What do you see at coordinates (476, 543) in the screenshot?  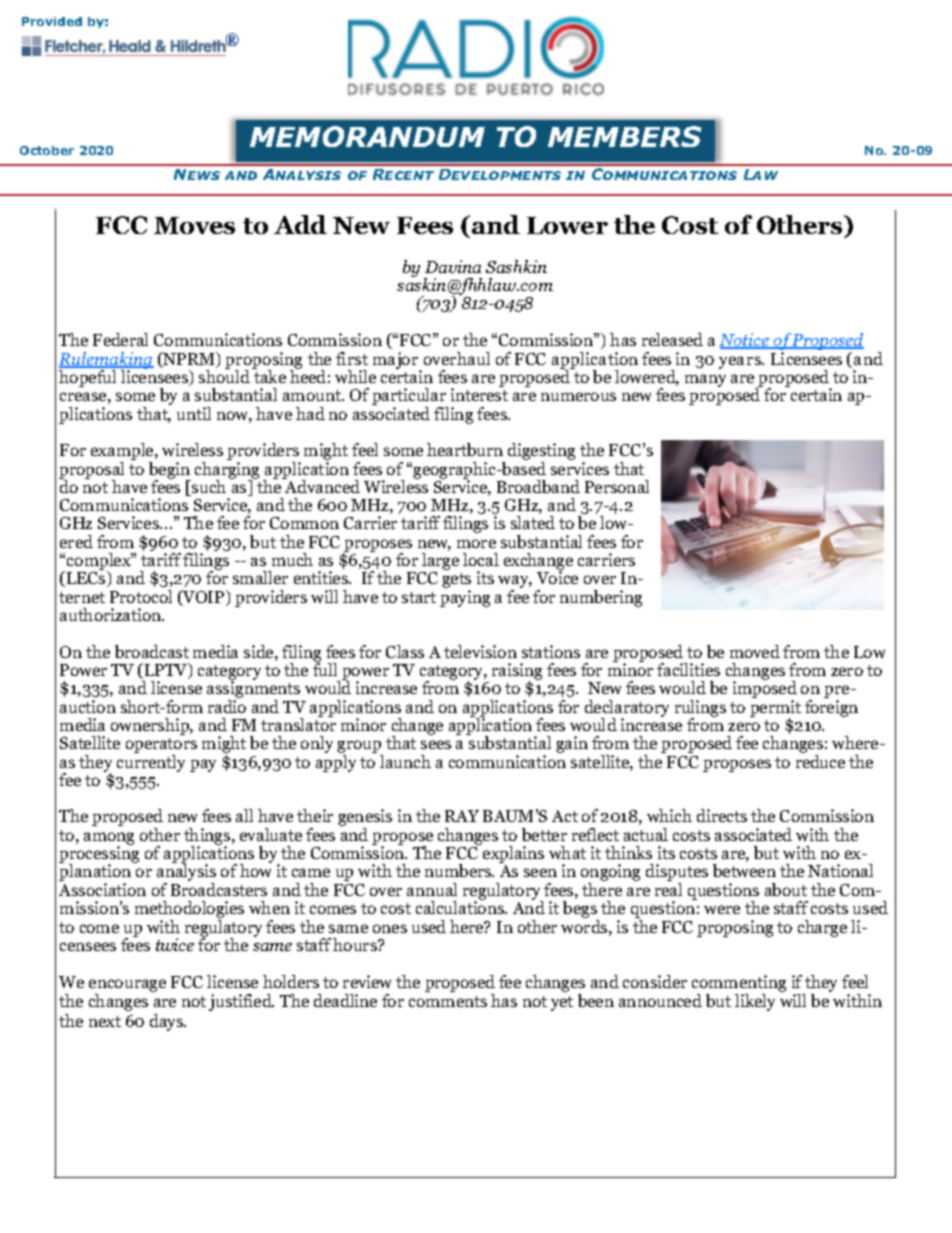 I see `more` at bounding box center [476, 543].
